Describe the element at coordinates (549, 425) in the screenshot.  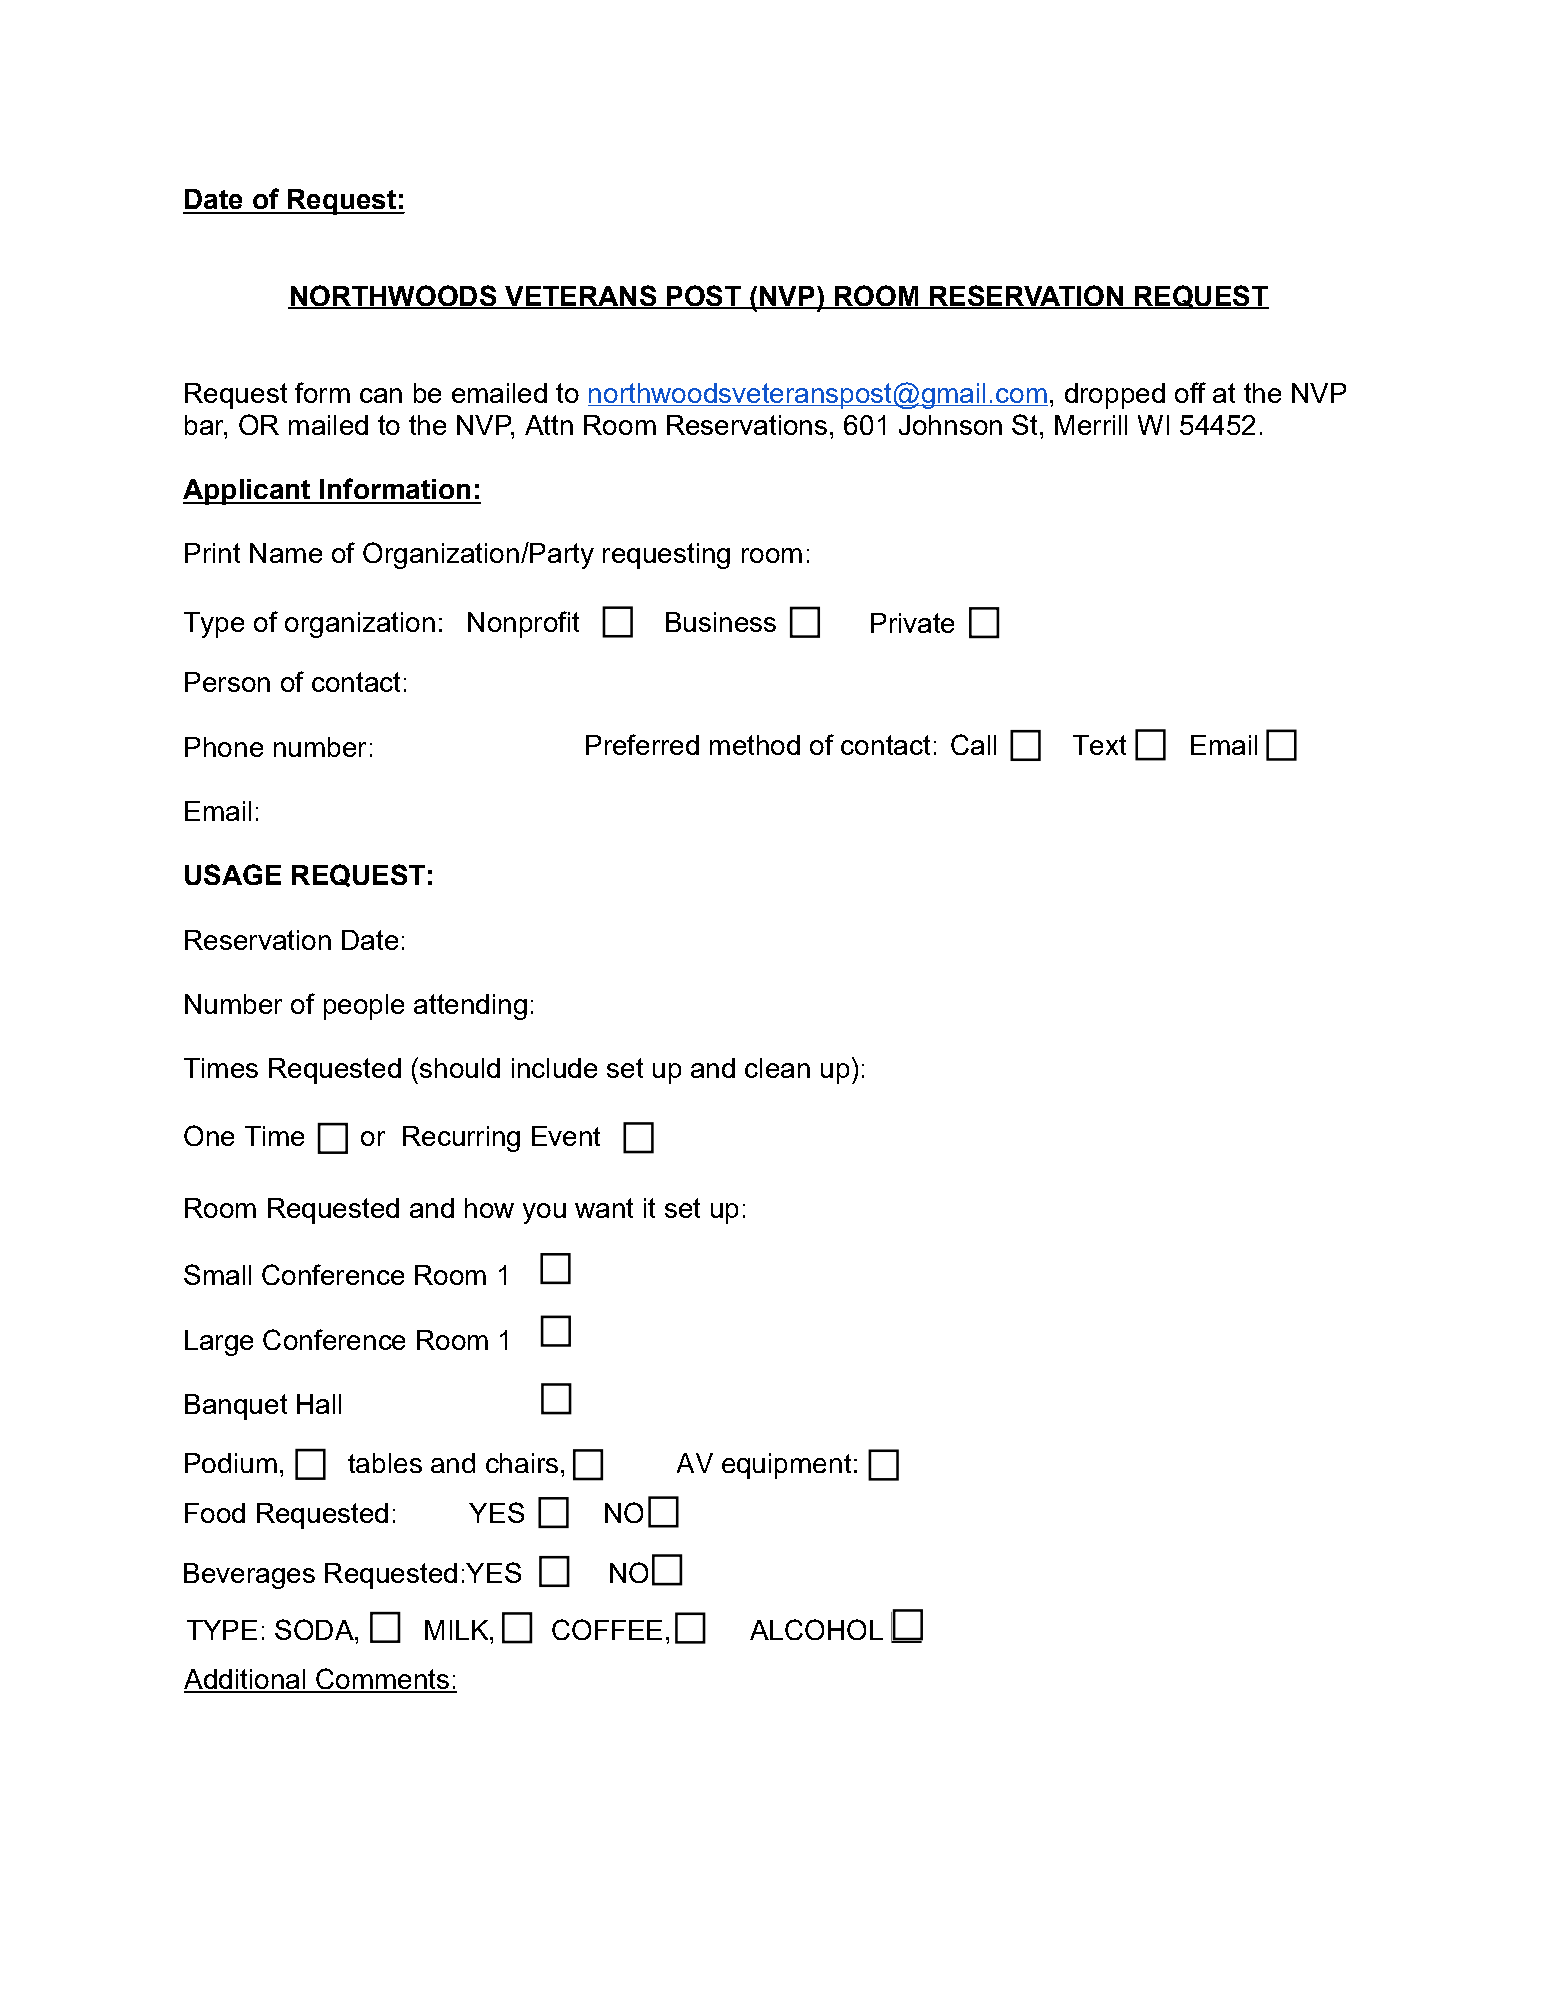
I see `Attn` at that location.
